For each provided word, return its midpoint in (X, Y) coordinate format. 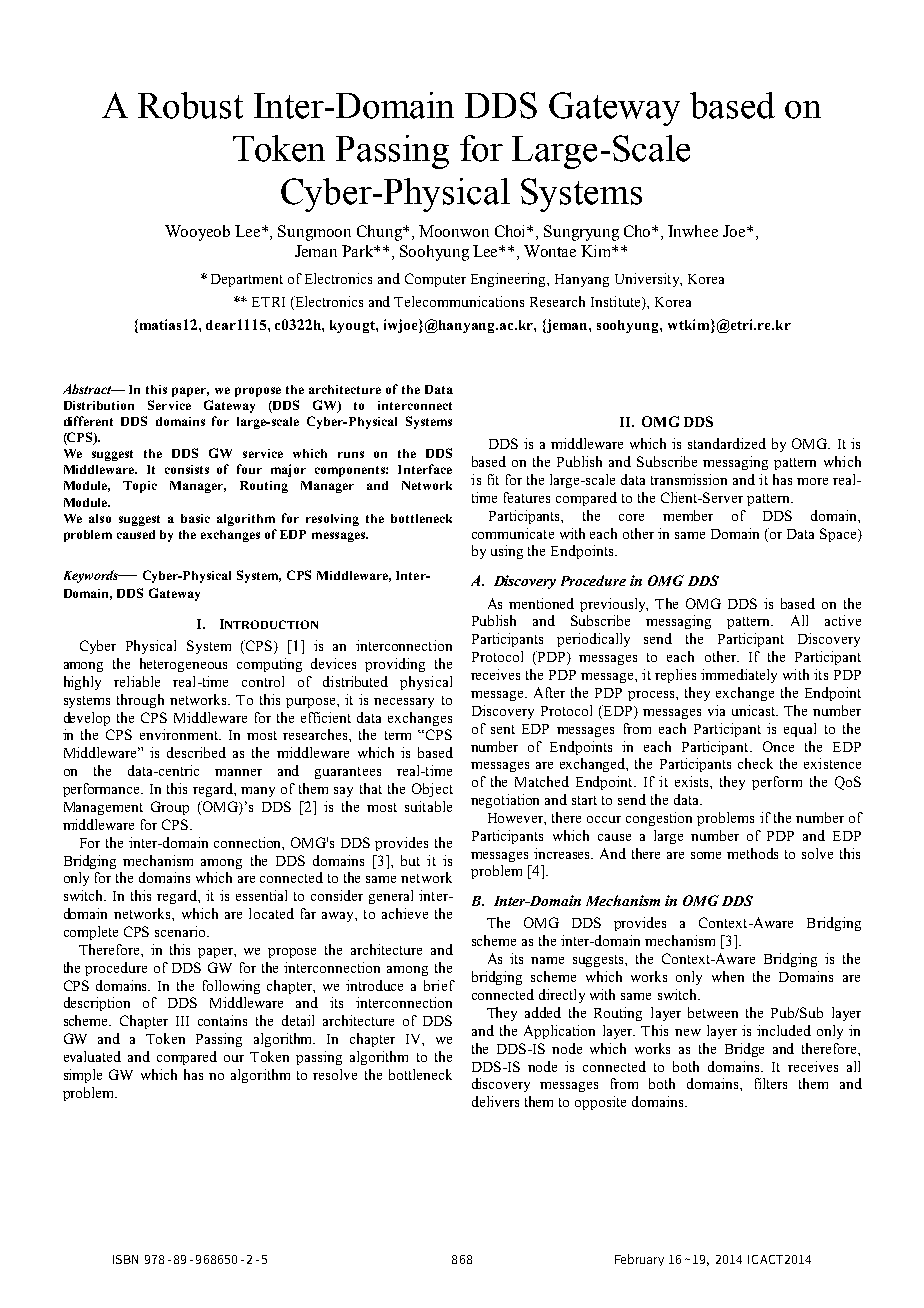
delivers (495, 1101)
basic (195, 518)
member (688, 515)
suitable (428, 806)
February (639, 1260)
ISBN (125, 1259)
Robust (190, 105)
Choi (512, 231)
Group (170, 808)
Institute (617, 303)
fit (493, 479)
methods (752, 853)
